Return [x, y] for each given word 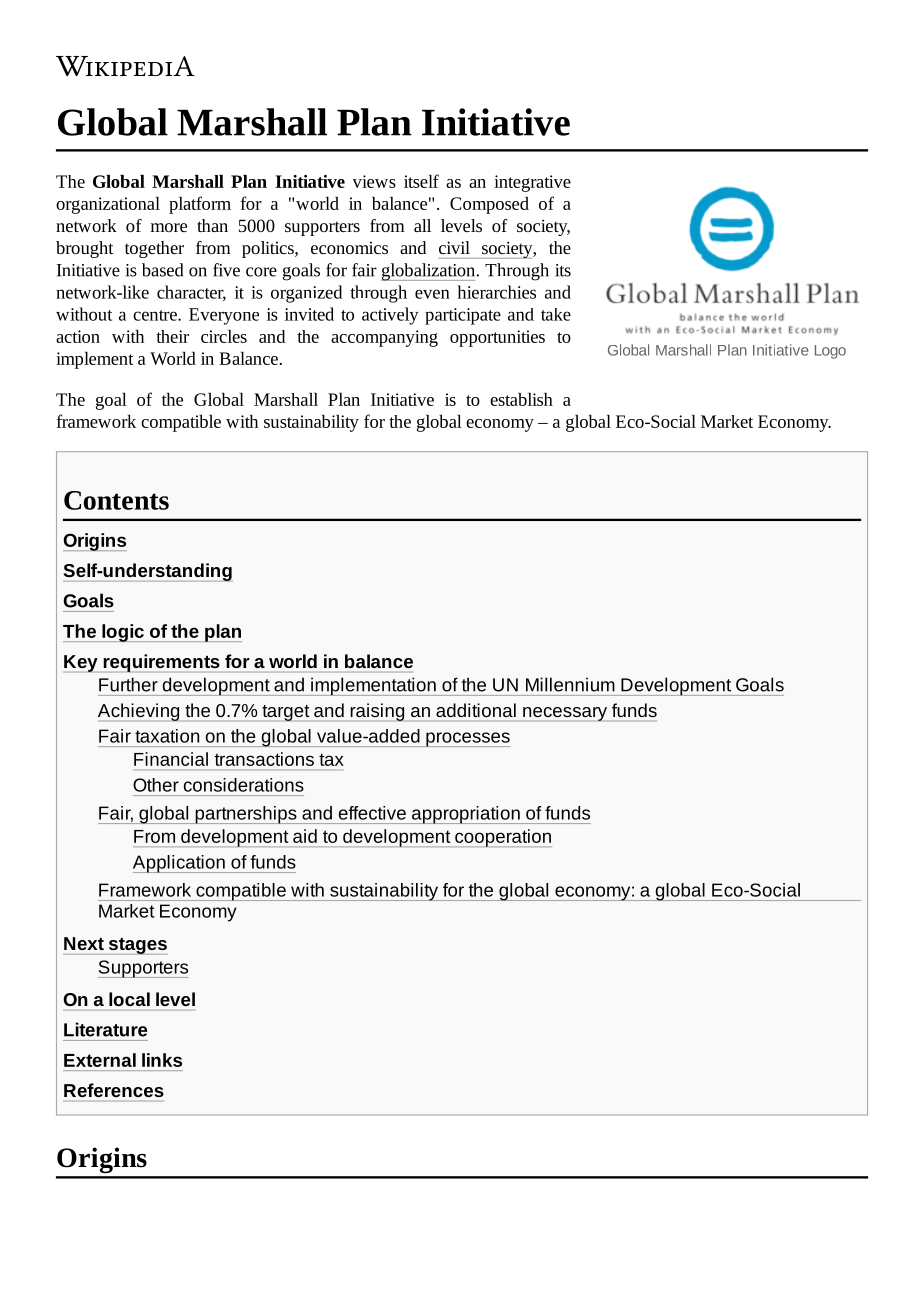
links [162, 1060]
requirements [161, 663]
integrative [532, 183]
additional [476, 710]
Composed [489, 205]
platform [200, 205]
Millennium [570, 684]
